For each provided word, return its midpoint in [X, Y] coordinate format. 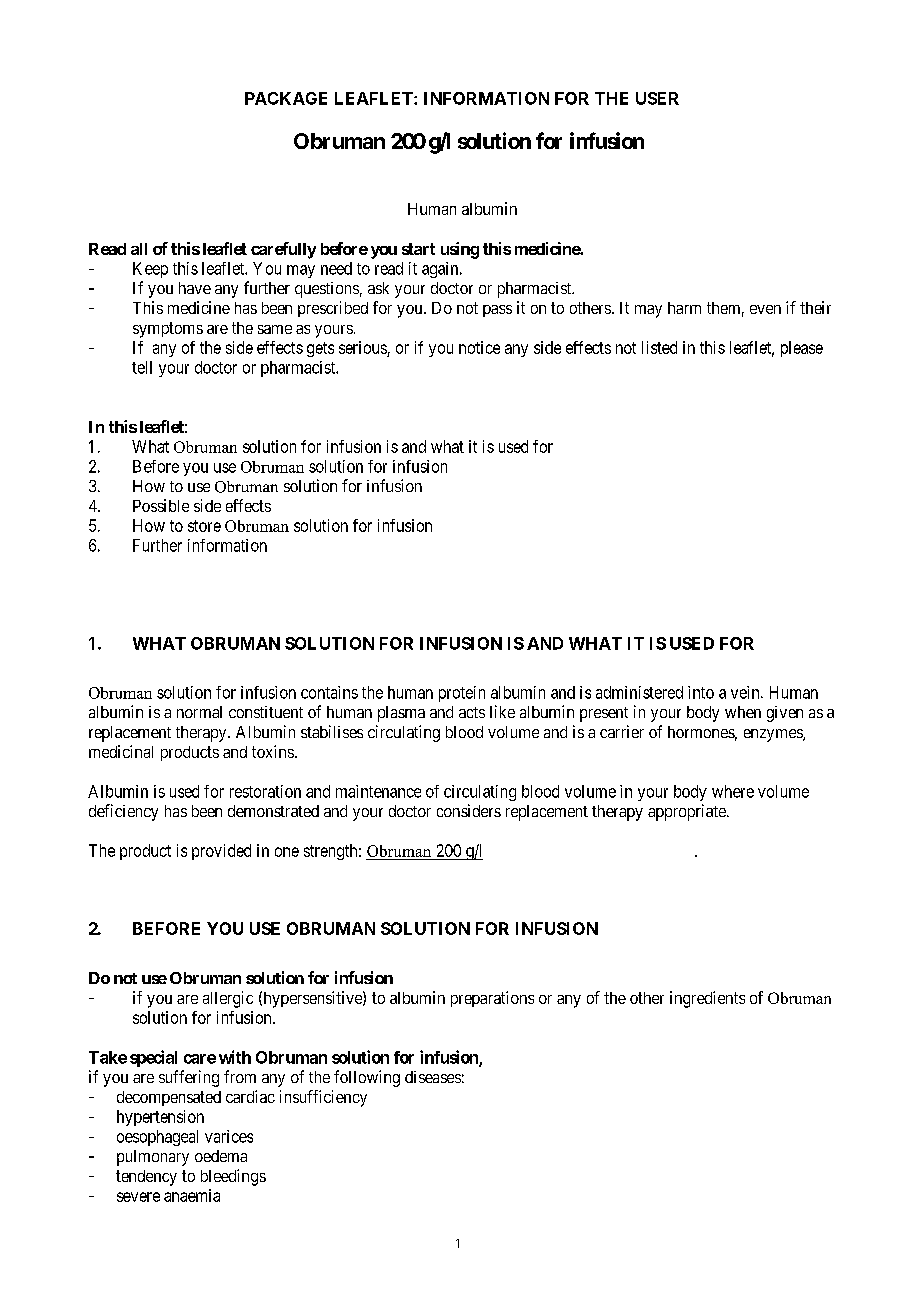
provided [221, 852]
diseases [433, 1077]
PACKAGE [286, 98]
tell [142, 367]
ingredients [707, 999]
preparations [492, 999]
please [802, 349]
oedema [221, 1156]
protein [462, 694]
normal [199, 712]
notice [479, 347]
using [460, 250]
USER [657, 98]
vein [746, 692]
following [367, 1078]
